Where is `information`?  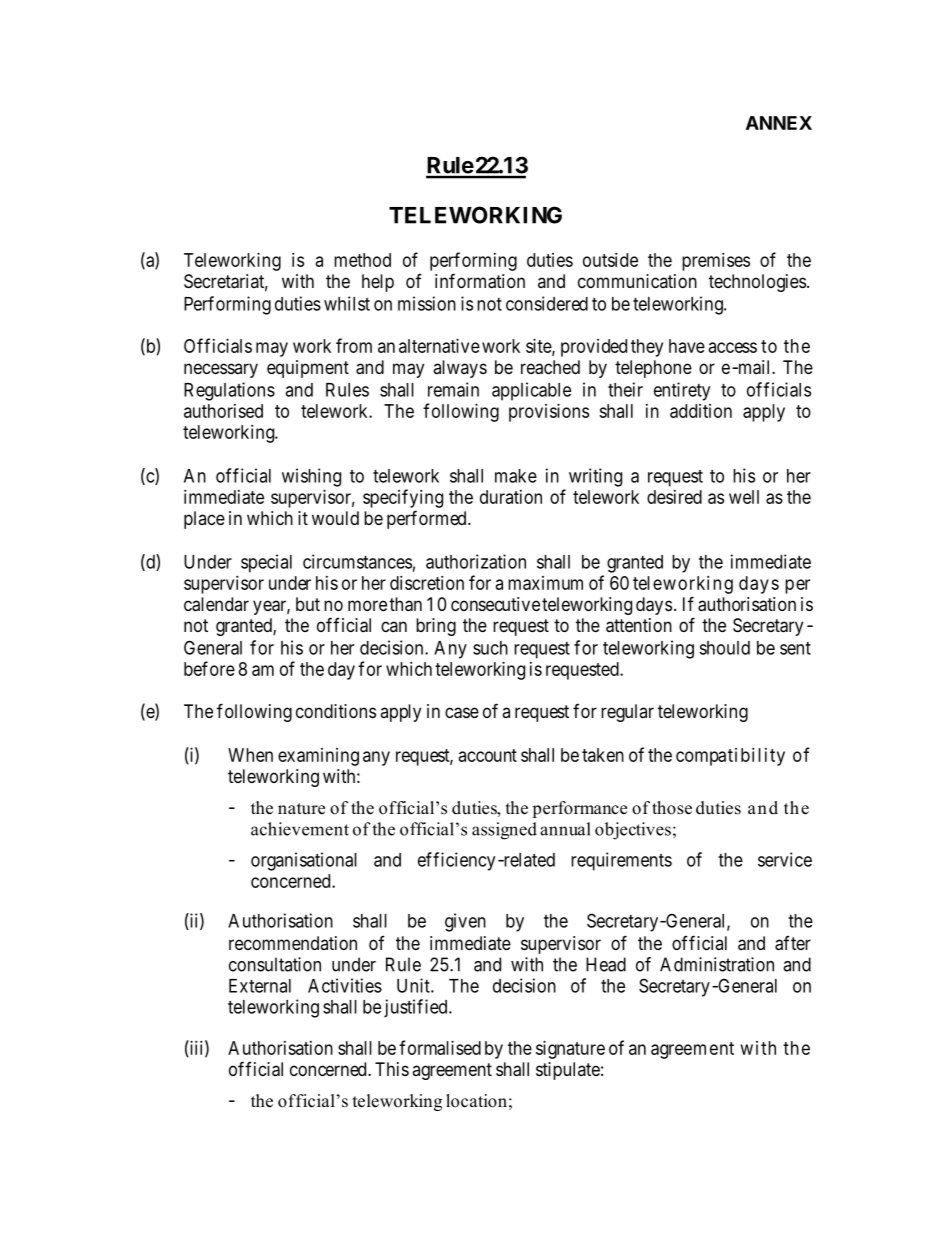
information is located at coordinates (480, 281).
